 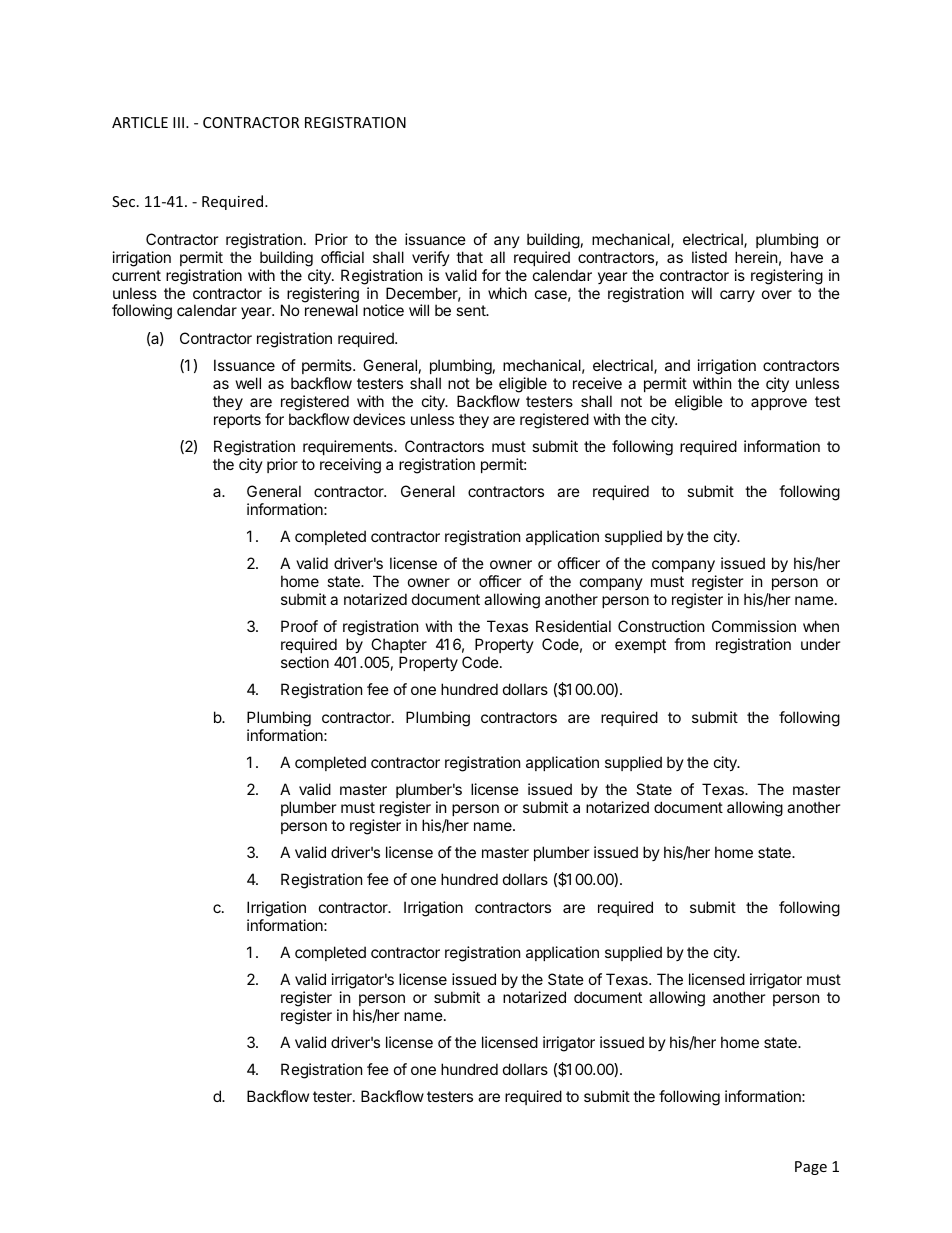 I want to click on devices, so click(x=379, y=419).
